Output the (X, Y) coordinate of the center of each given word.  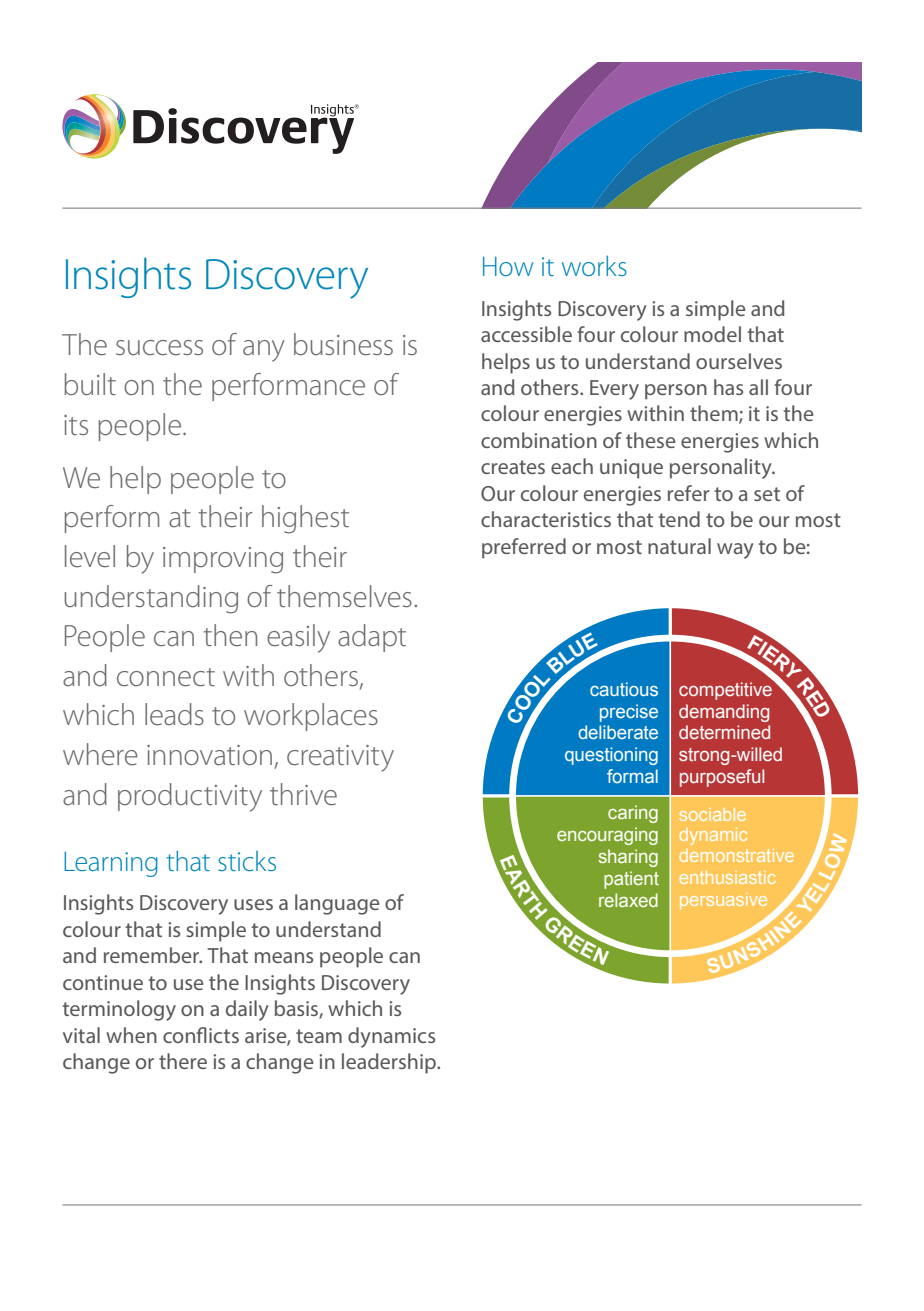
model (712, 334)
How (508, 266)
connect (166, 677)
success (159, 348)
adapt (372, 638)
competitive (726, 690)
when (131, 1035)
